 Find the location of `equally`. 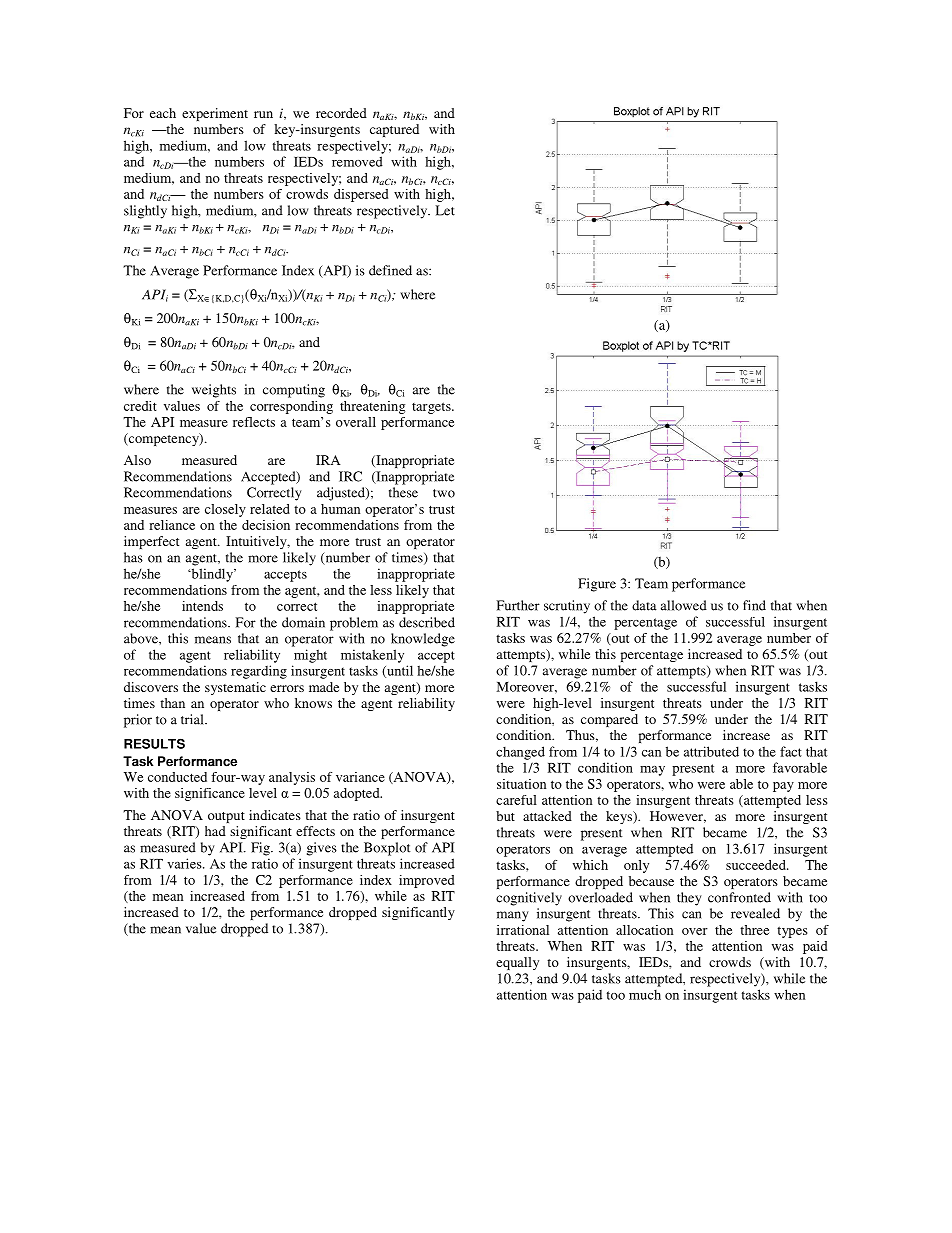

equally is located at coordinates (517, 963).
